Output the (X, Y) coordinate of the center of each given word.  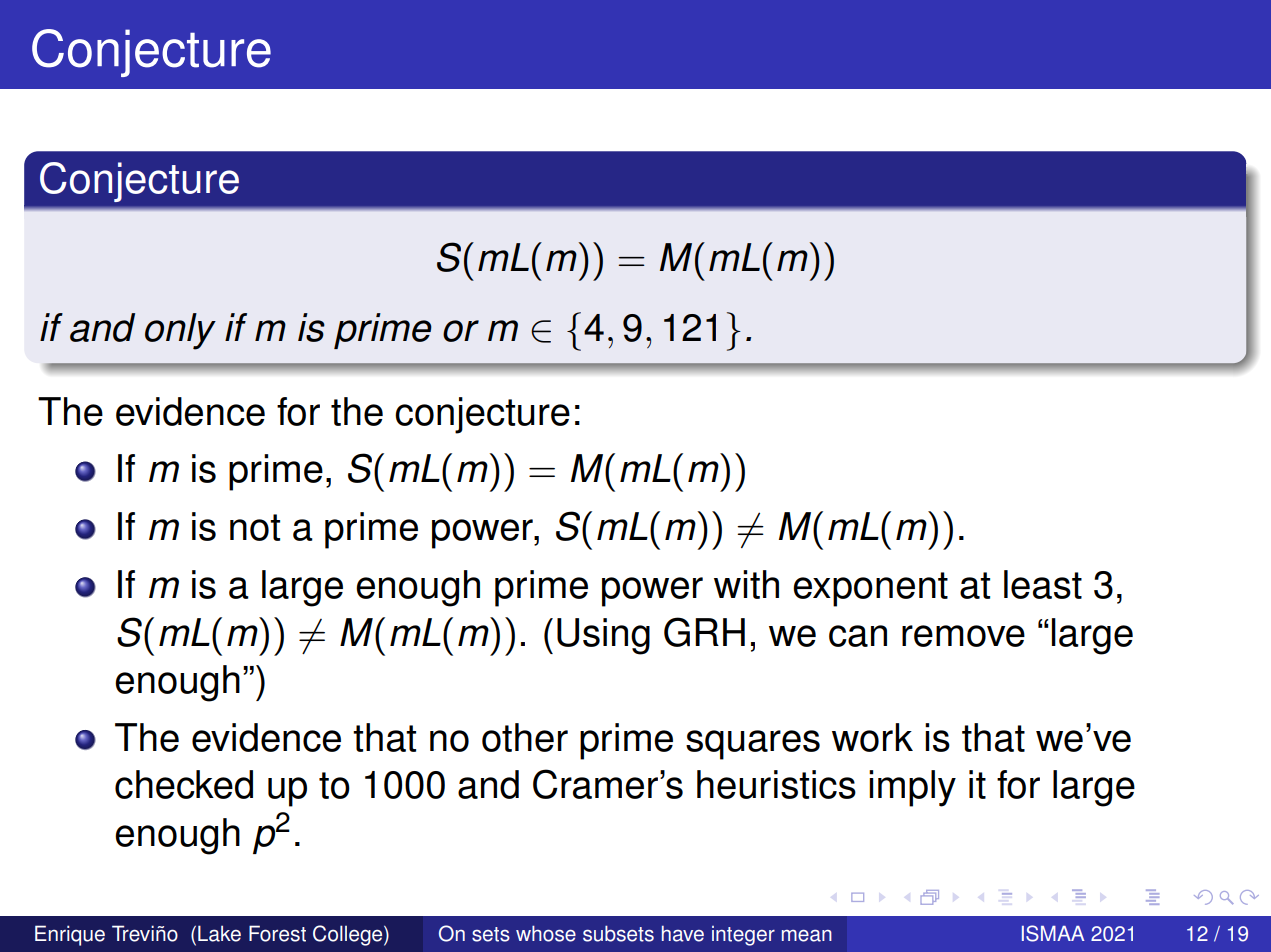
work (872, 737)
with (746, 584)
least (1043, 584)
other (525, 737)
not (255, 527)
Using (603, 636)
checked (184, 784)
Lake (219, 933)
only (180, 331)
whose (546, 933)
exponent (870, 589)
